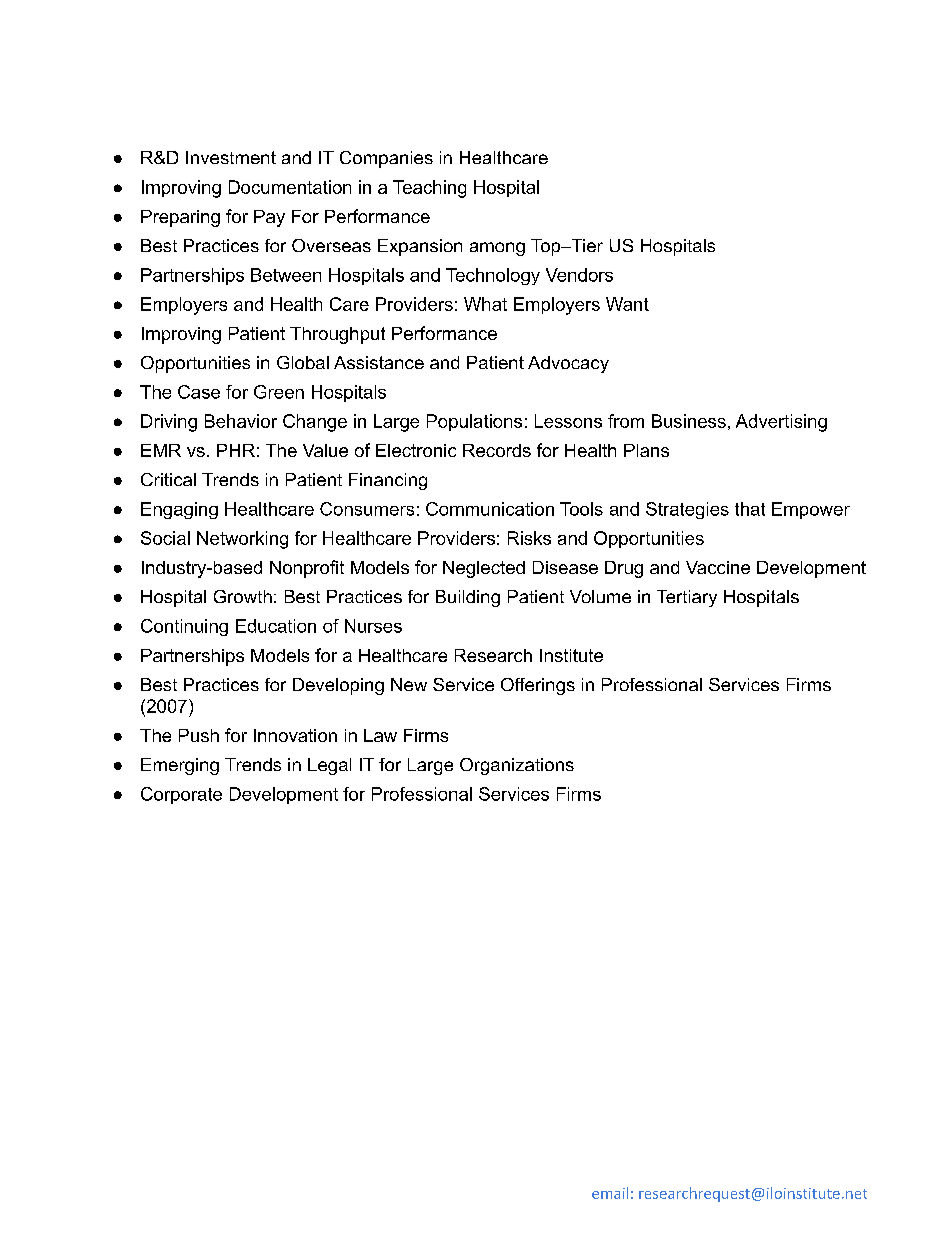 Image resolution: width=952 pixels, height=1233 pixels. What do you see at coordinates (610, 1193) in the screenshot?
I see `email` at bounding box center [610, 1193].
